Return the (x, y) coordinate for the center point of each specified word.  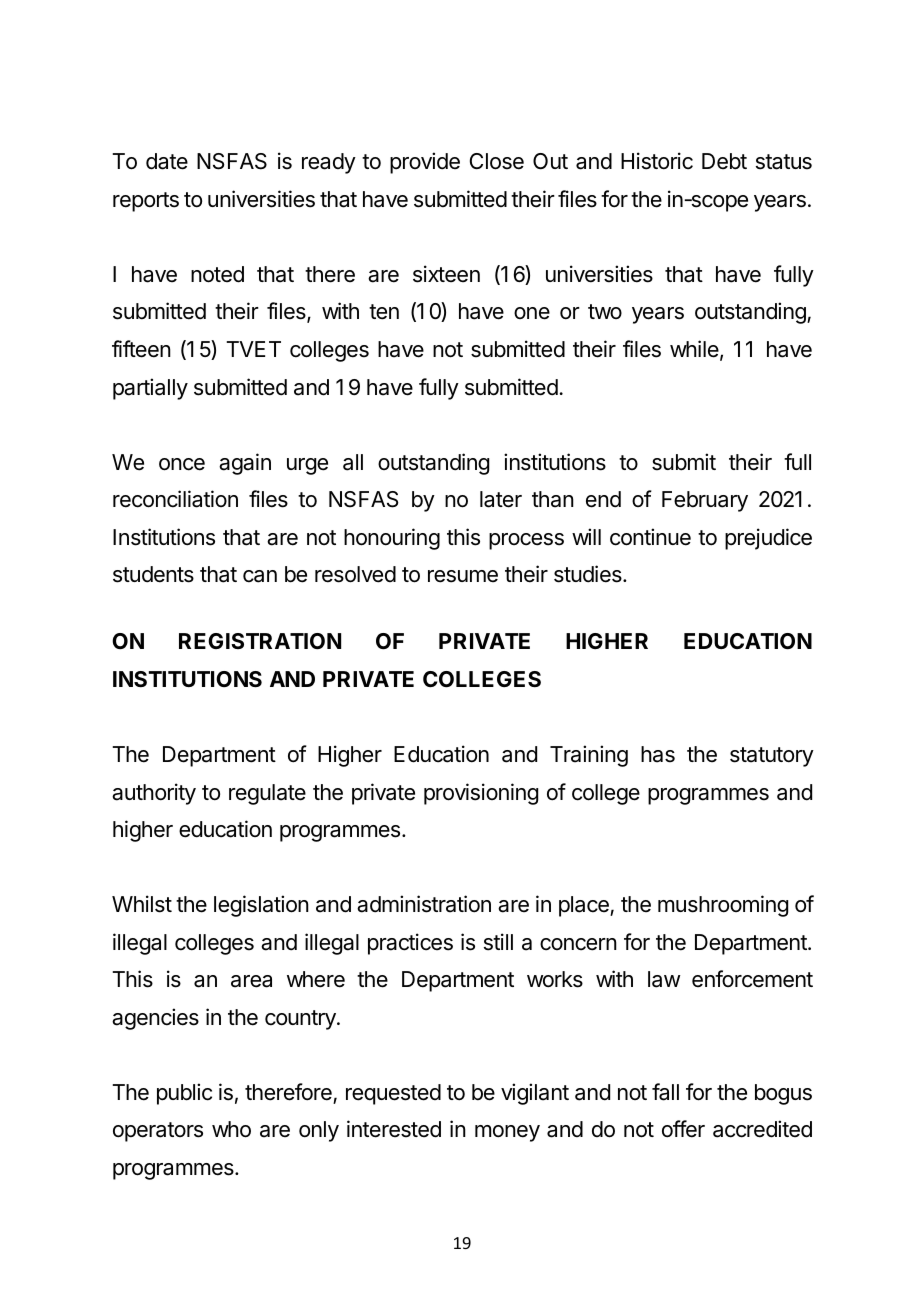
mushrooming (723, 906)
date (167, 161)
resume (463, 576)
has (658, 754)
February (705, 501)
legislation (261, 906)
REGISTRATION (260, 641)
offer (683, 1129)
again (245, 464)
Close (497, 161)
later (501, 499)
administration (424, 904)
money (507, 1133)
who (231, 1129)
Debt (724, 161)
